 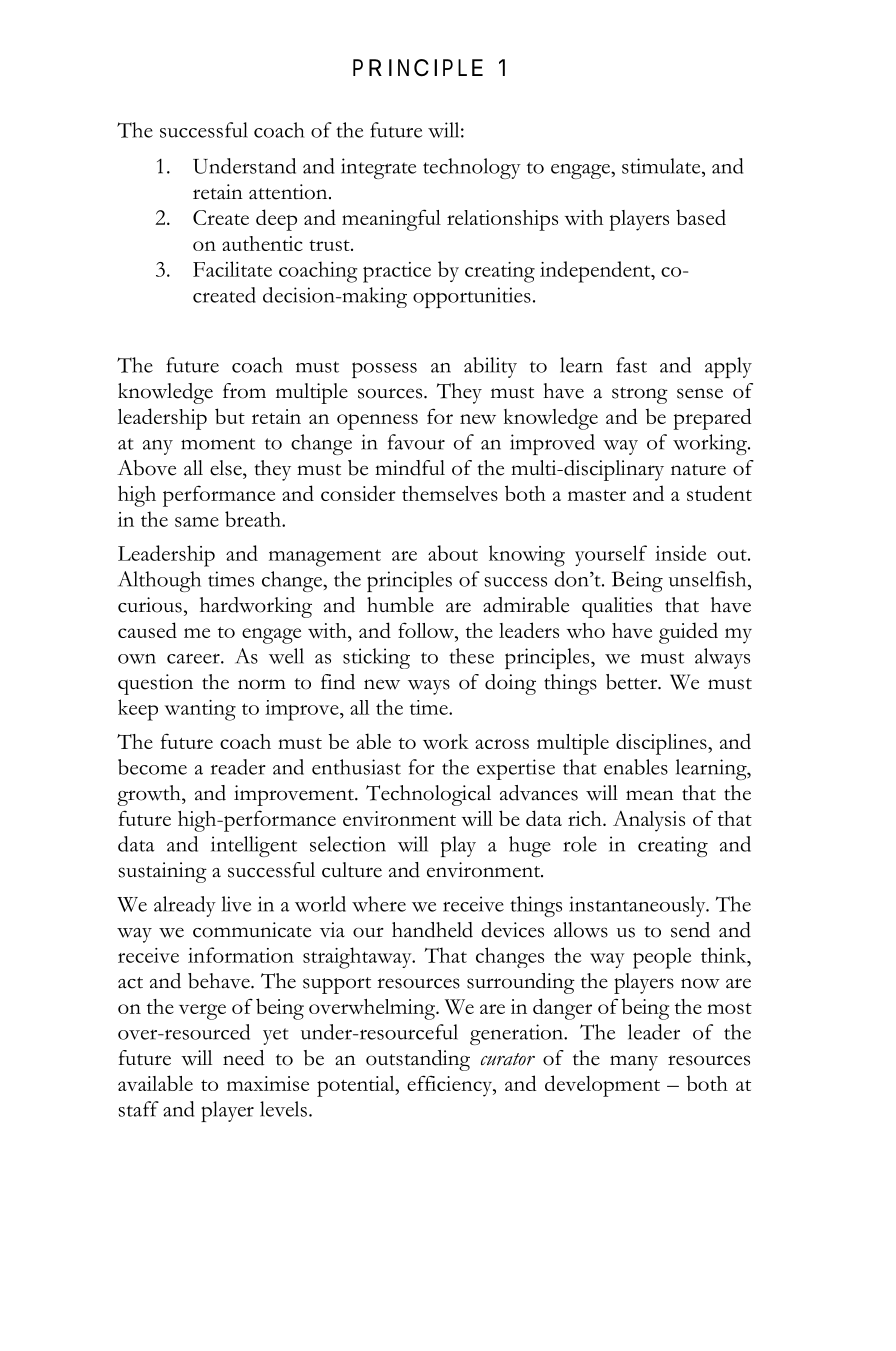 I want to click on deep, so click(x=276, y=220).
